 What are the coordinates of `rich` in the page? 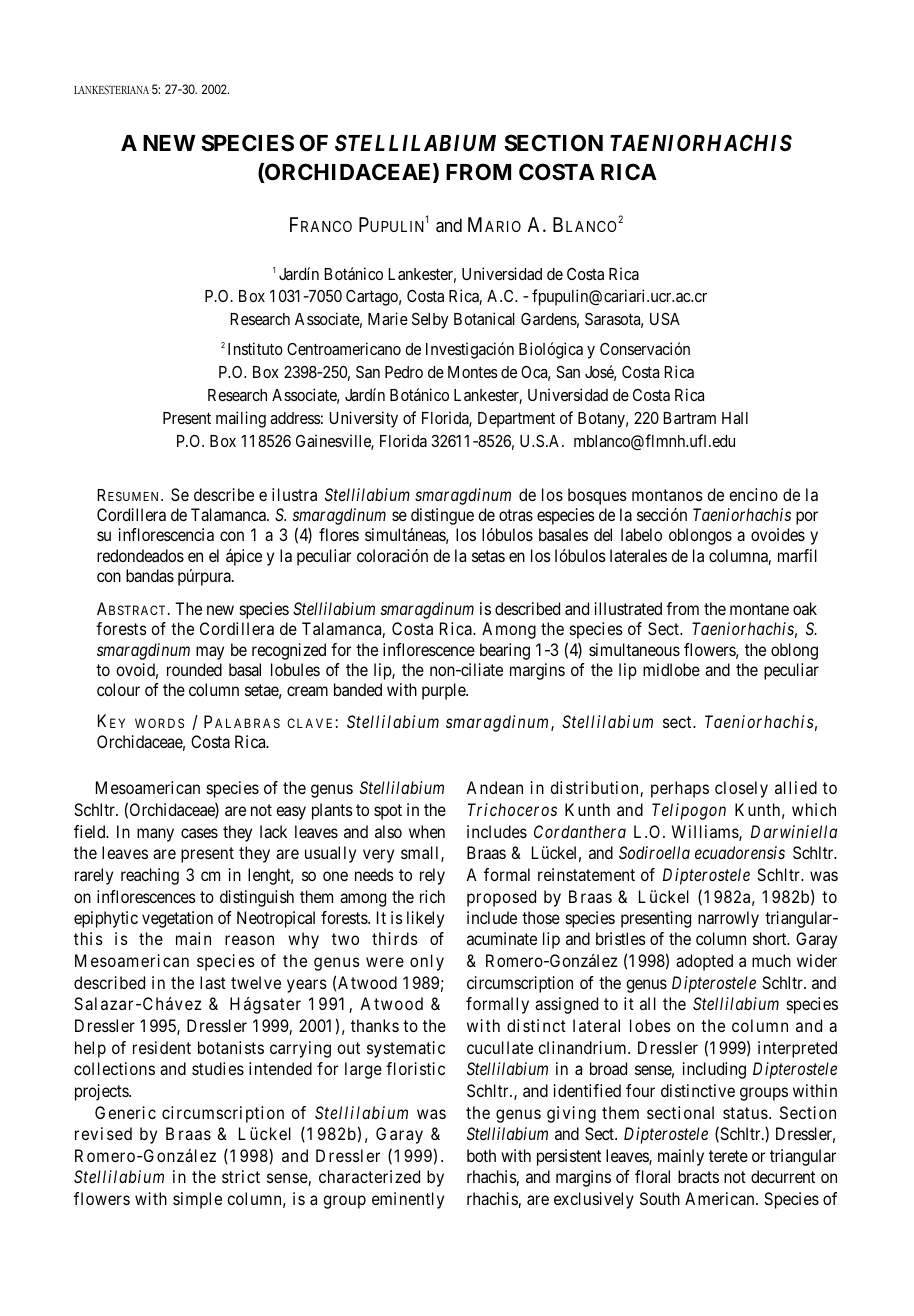 It's located at (432, 896).
